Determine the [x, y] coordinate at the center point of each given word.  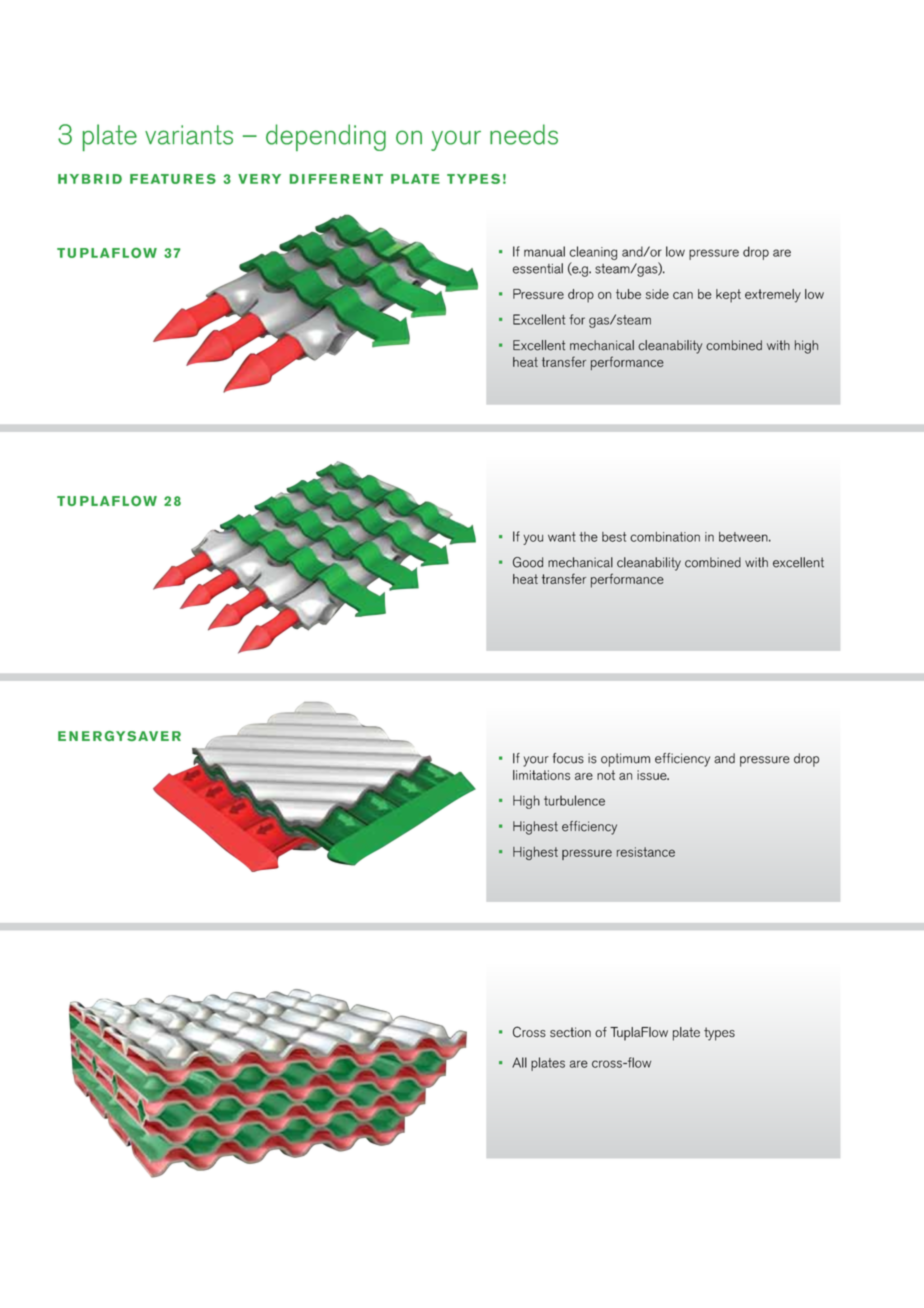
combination [665, 537]
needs [524, 134]
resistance [646, 852]
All [519, 1062]
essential [538, 268]
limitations [541, 775]
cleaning [593, 253]
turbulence [574, 800]
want [562, 537]
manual [544, 251]
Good [528, 562]
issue [653, 775]
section [570, 1032]
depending [326, 137]
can [683, 295]
